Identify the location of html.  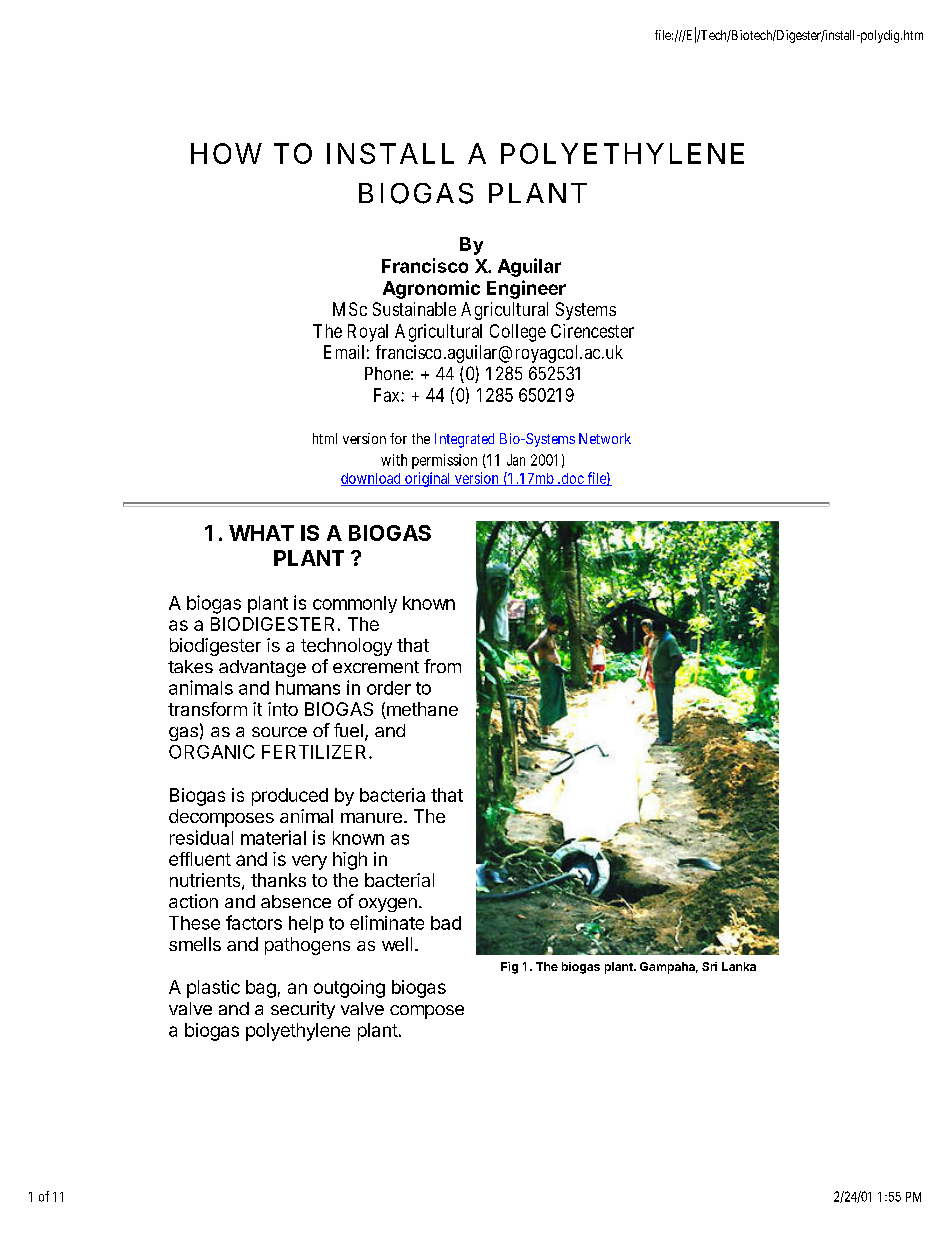
(325, 438).
